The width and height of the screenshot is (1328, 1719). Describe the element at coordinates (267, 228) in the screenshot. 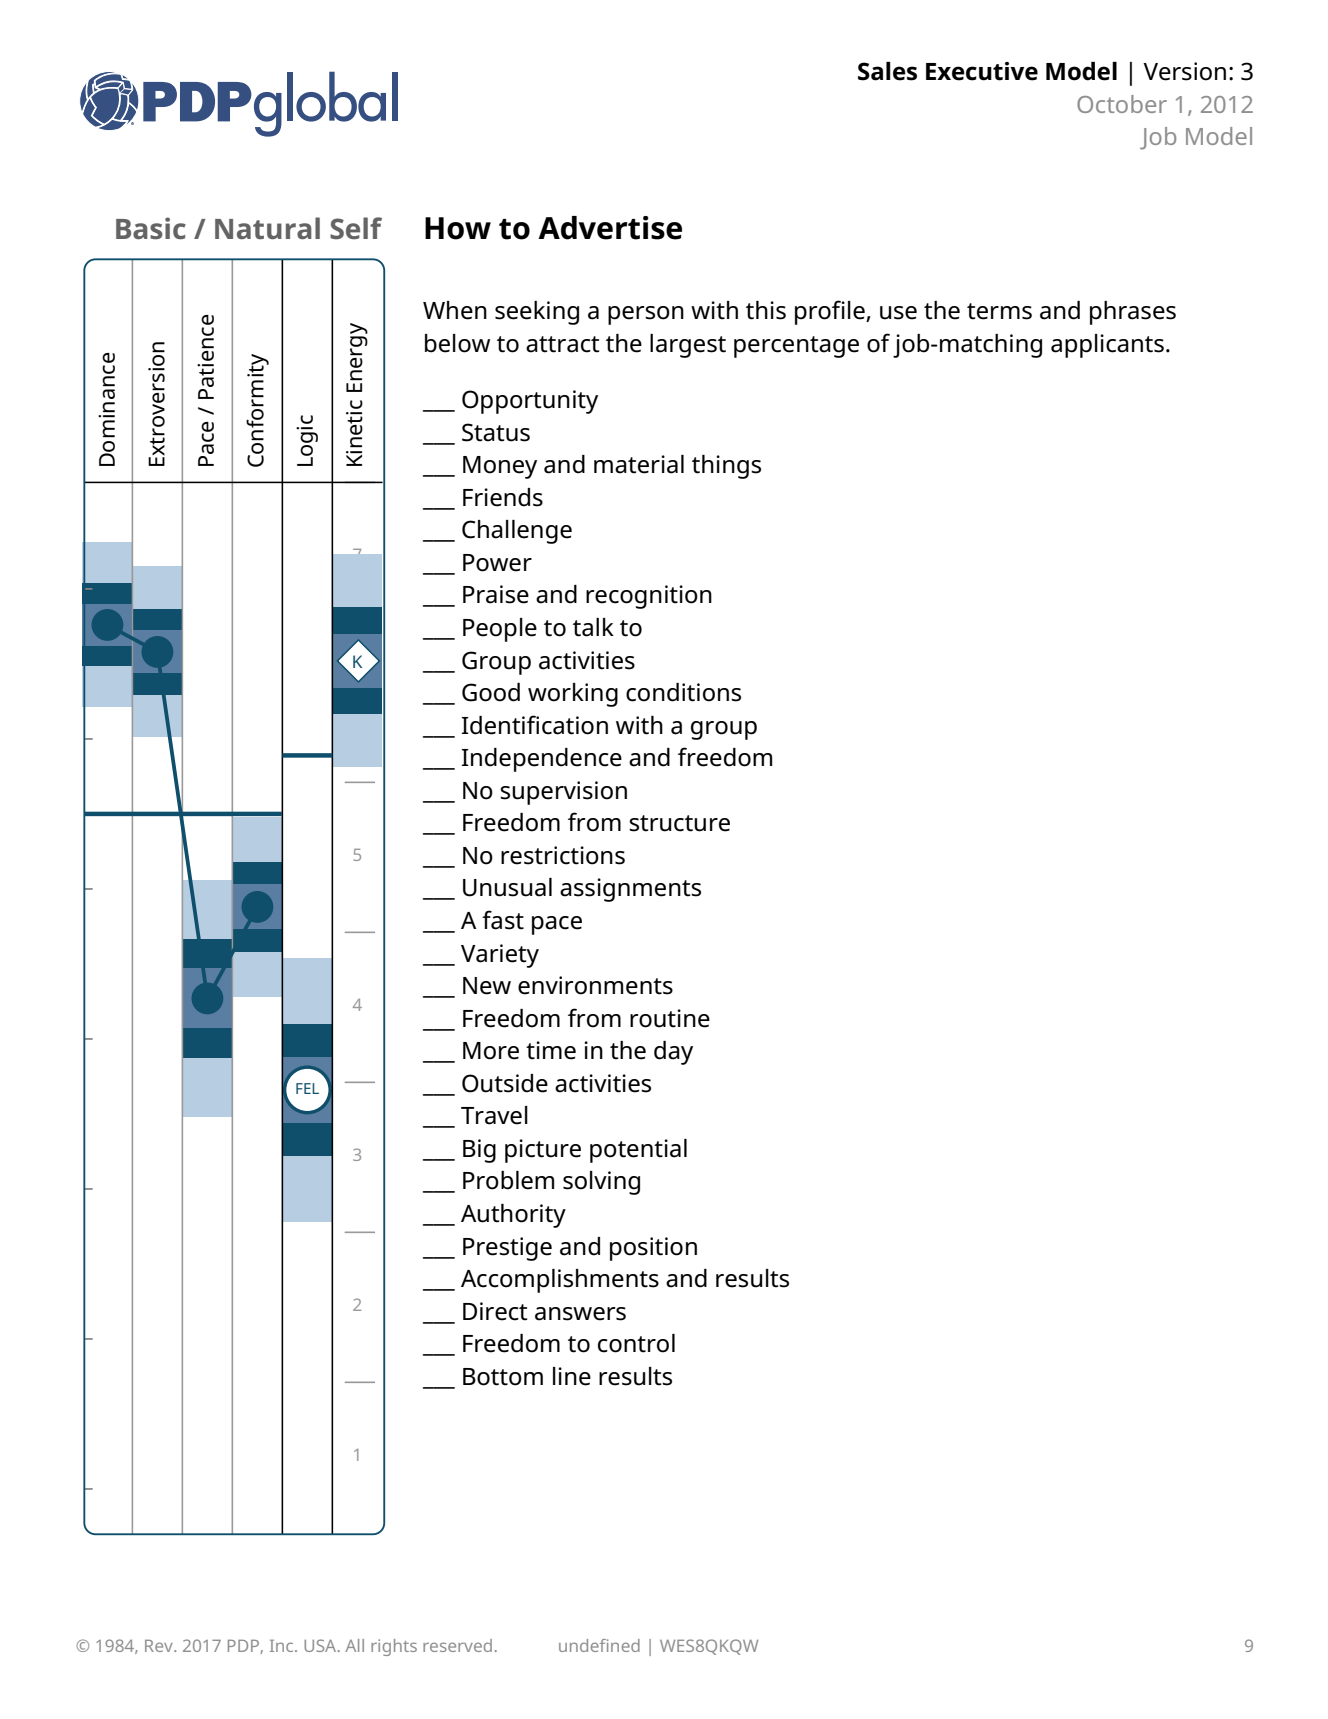

I see `Natural` at that location.
